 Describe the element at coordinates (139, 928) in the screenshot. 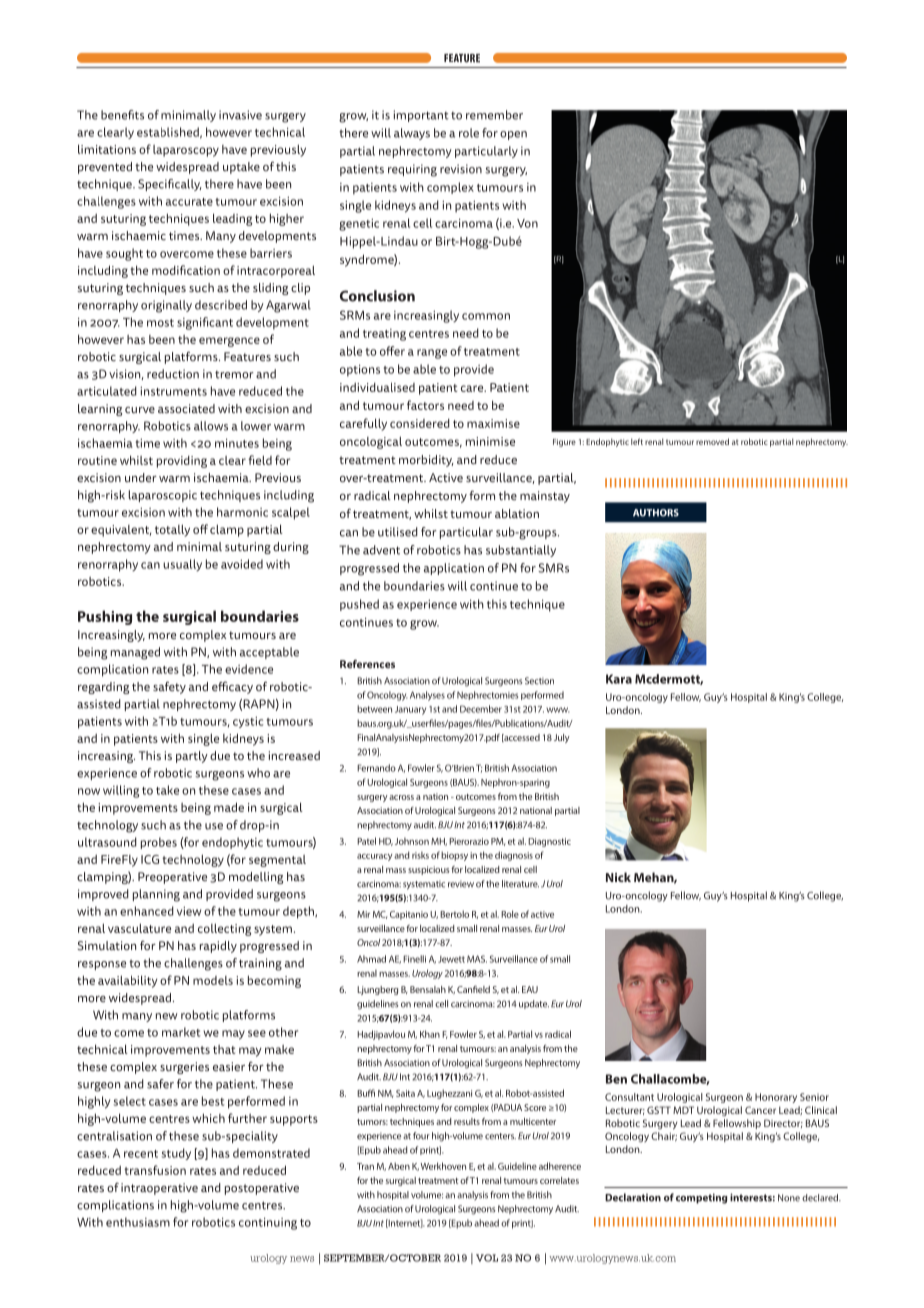

I see `vasculature` at that location.
